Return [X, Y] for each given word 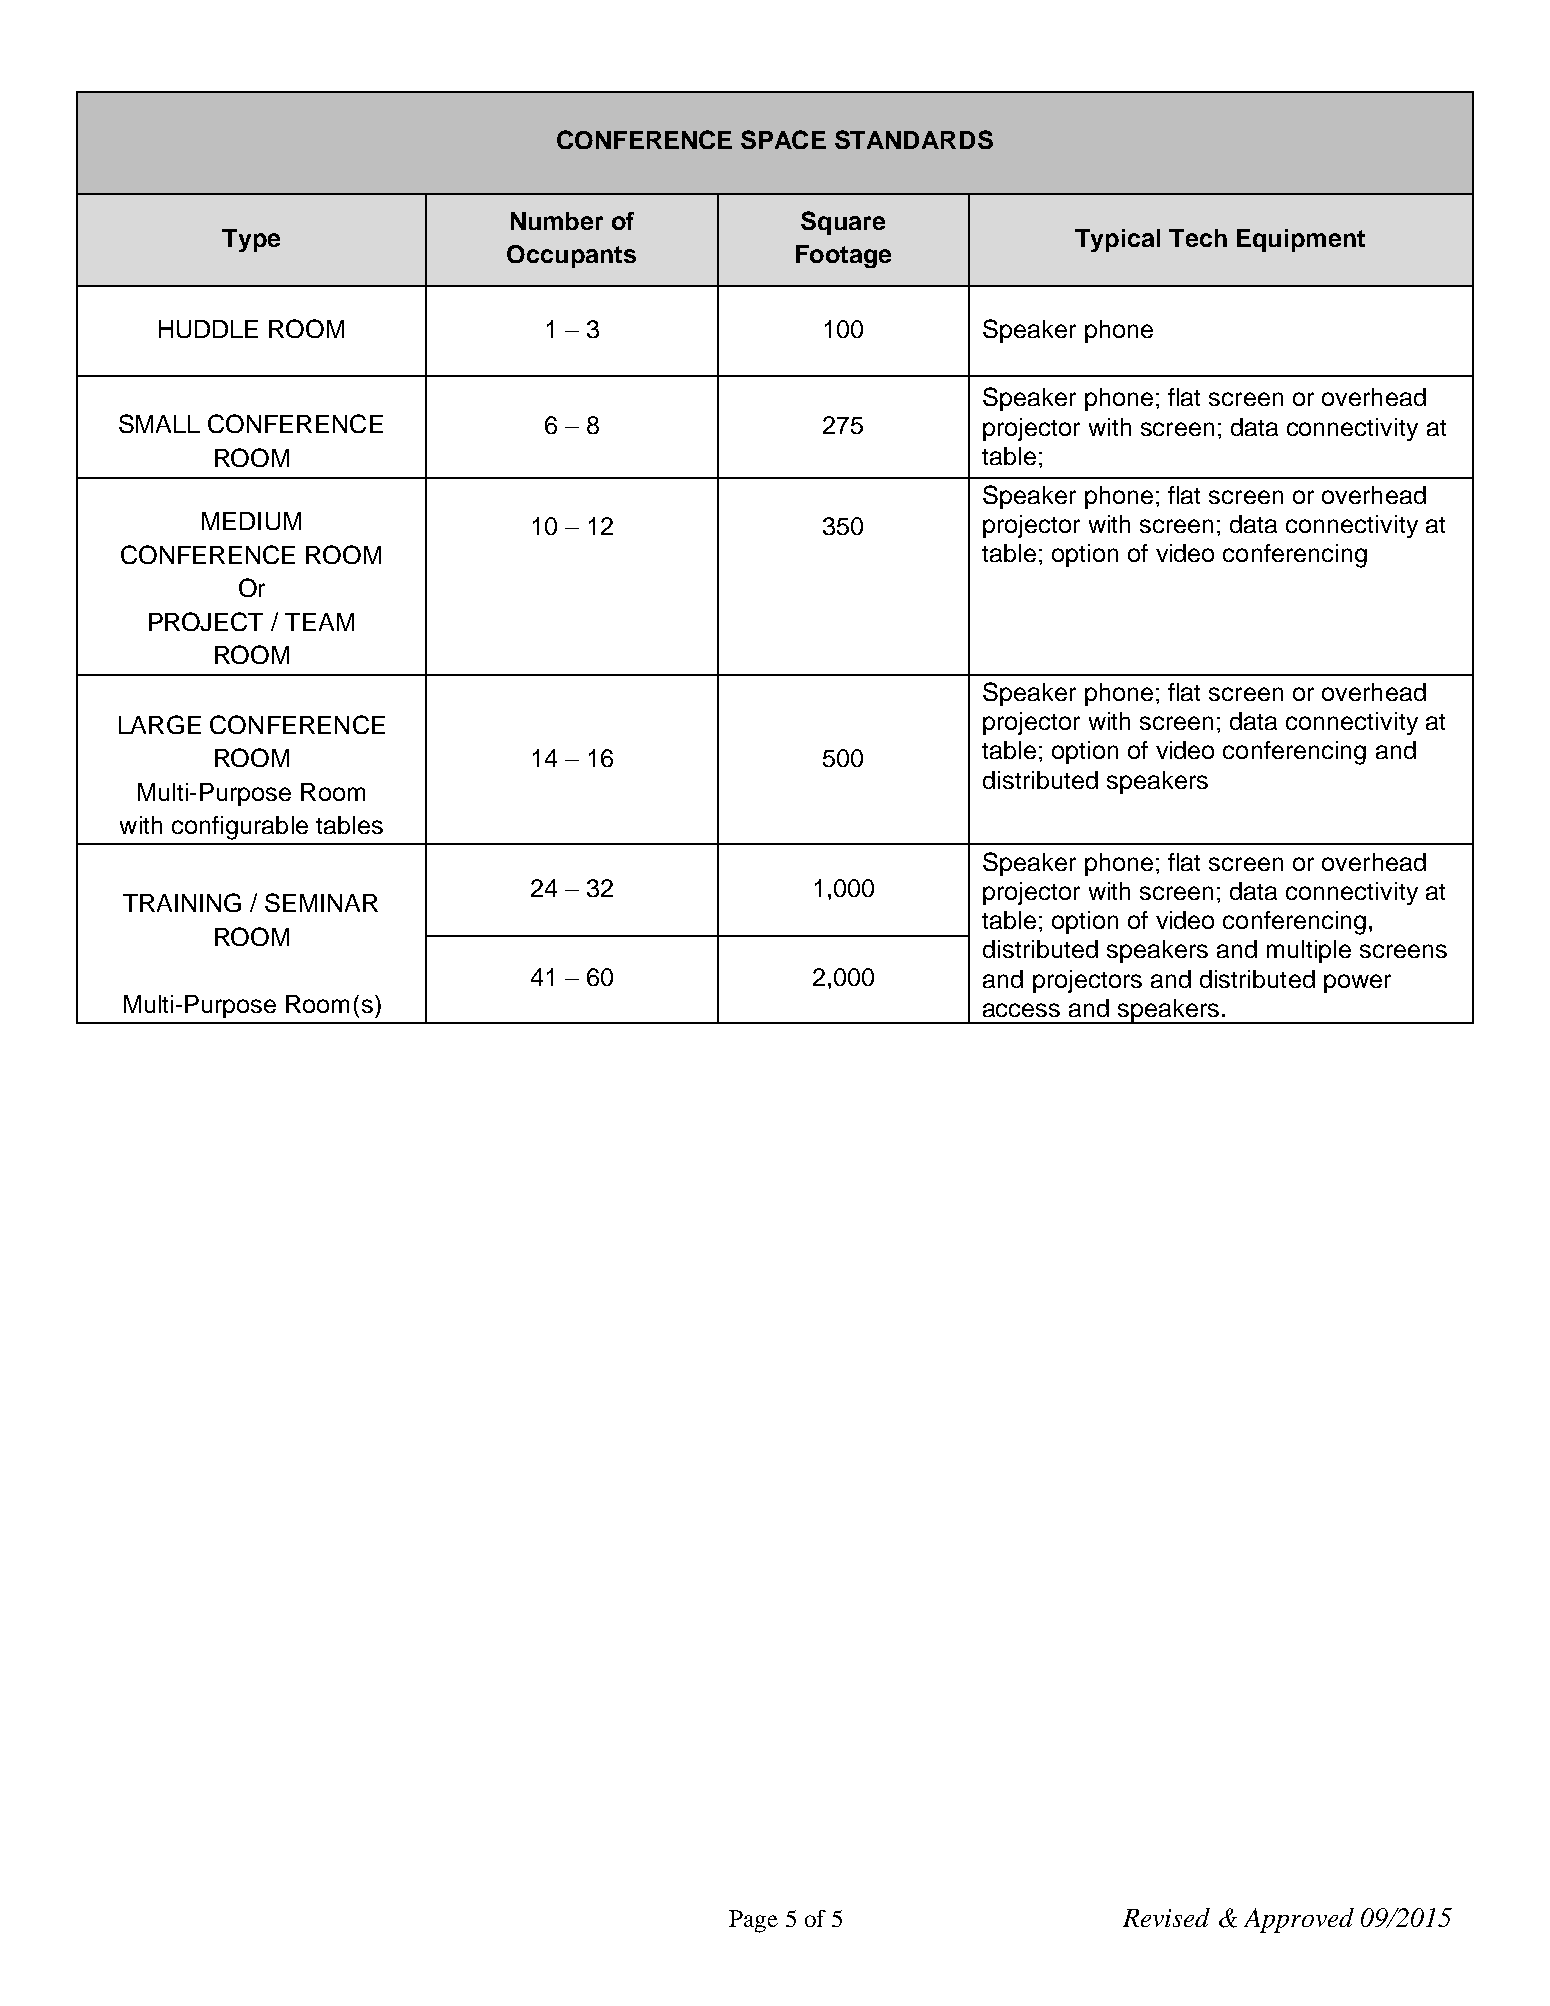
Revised [1166, 1917]
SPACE [783, 139]
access [1021, 1010]
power [1357, 983]
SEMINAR [321, 902]
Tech [1198, 238]
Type [251, 240]
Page [753, 1921]
